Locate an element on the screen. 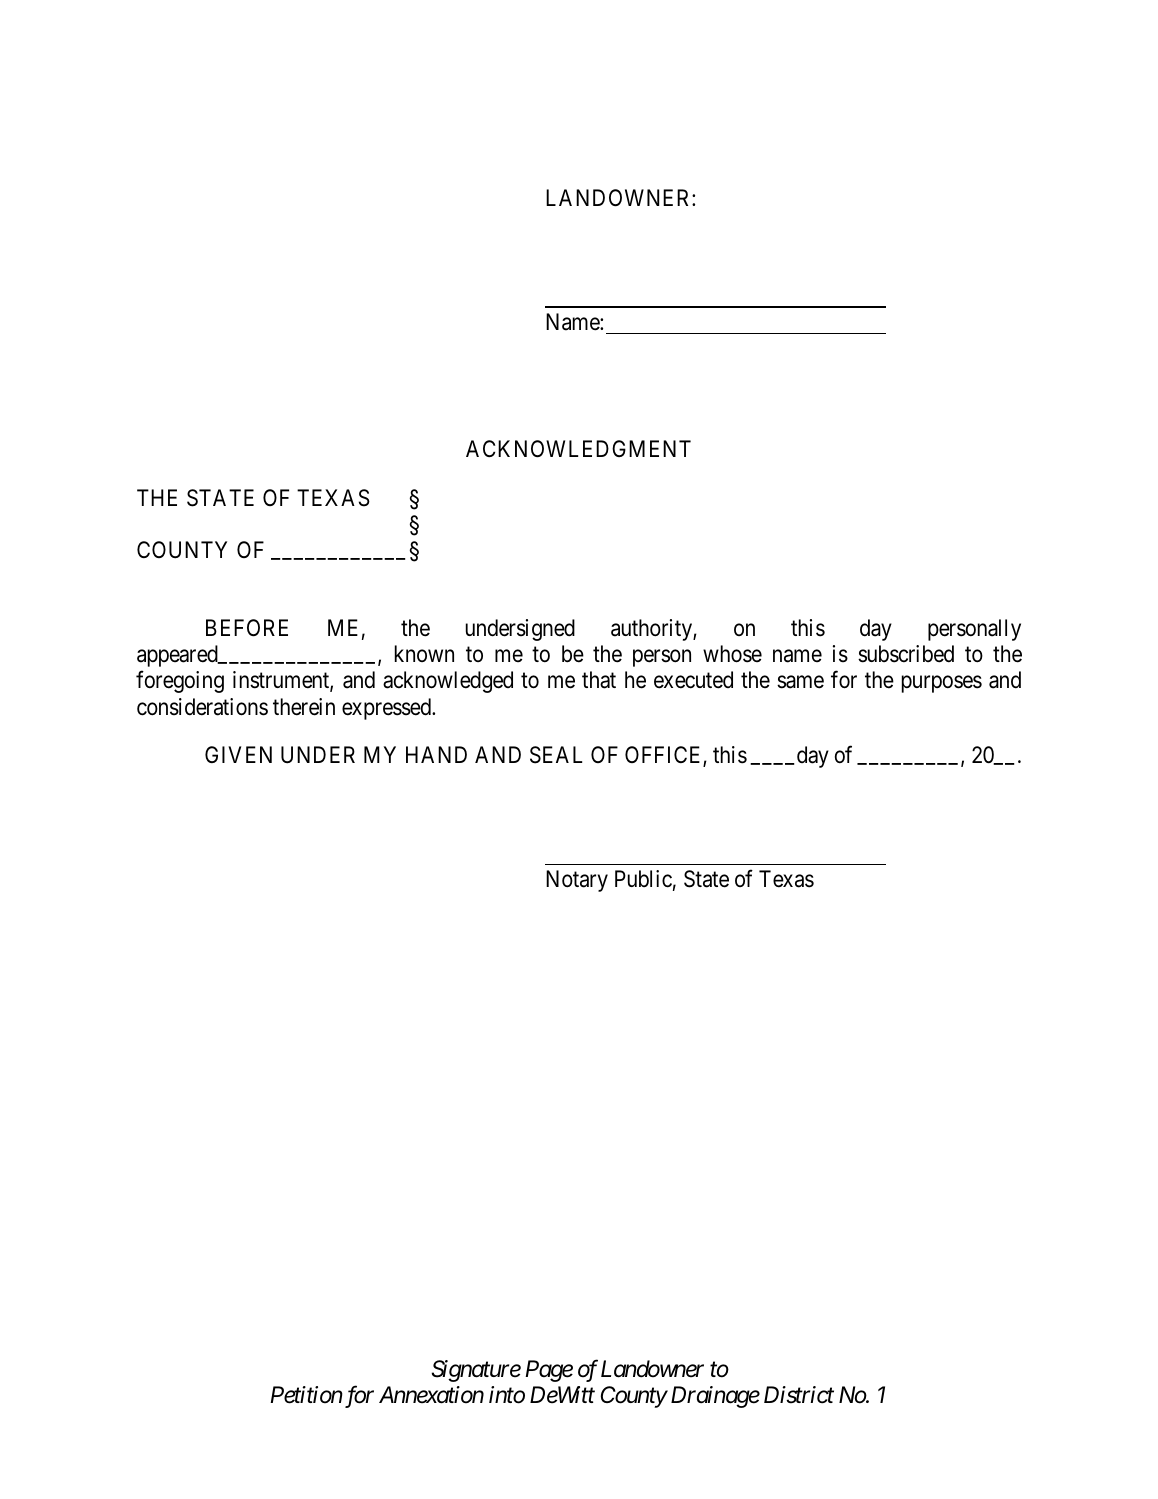 This screenshot has width=1158, height=1499. Public is located at coordinates (643, 879).
